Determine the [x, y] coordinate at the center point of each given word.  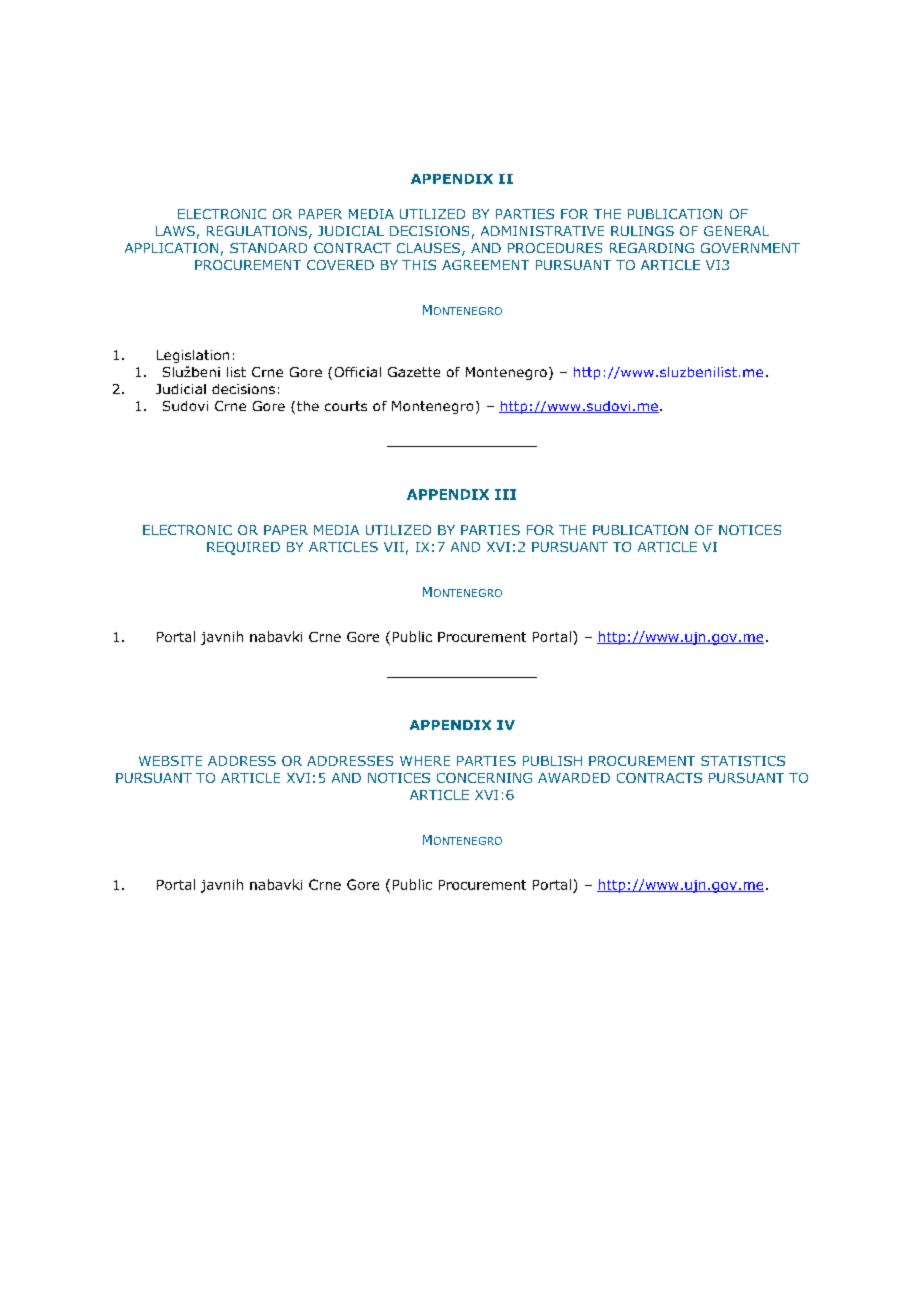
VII [394, 547]
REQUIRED [243, 548]
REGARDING [652, 248]
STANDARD [268, 248]
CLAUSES [430, 249]
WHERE [425, 761]
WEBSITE [170, 761]
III [505, 494]
